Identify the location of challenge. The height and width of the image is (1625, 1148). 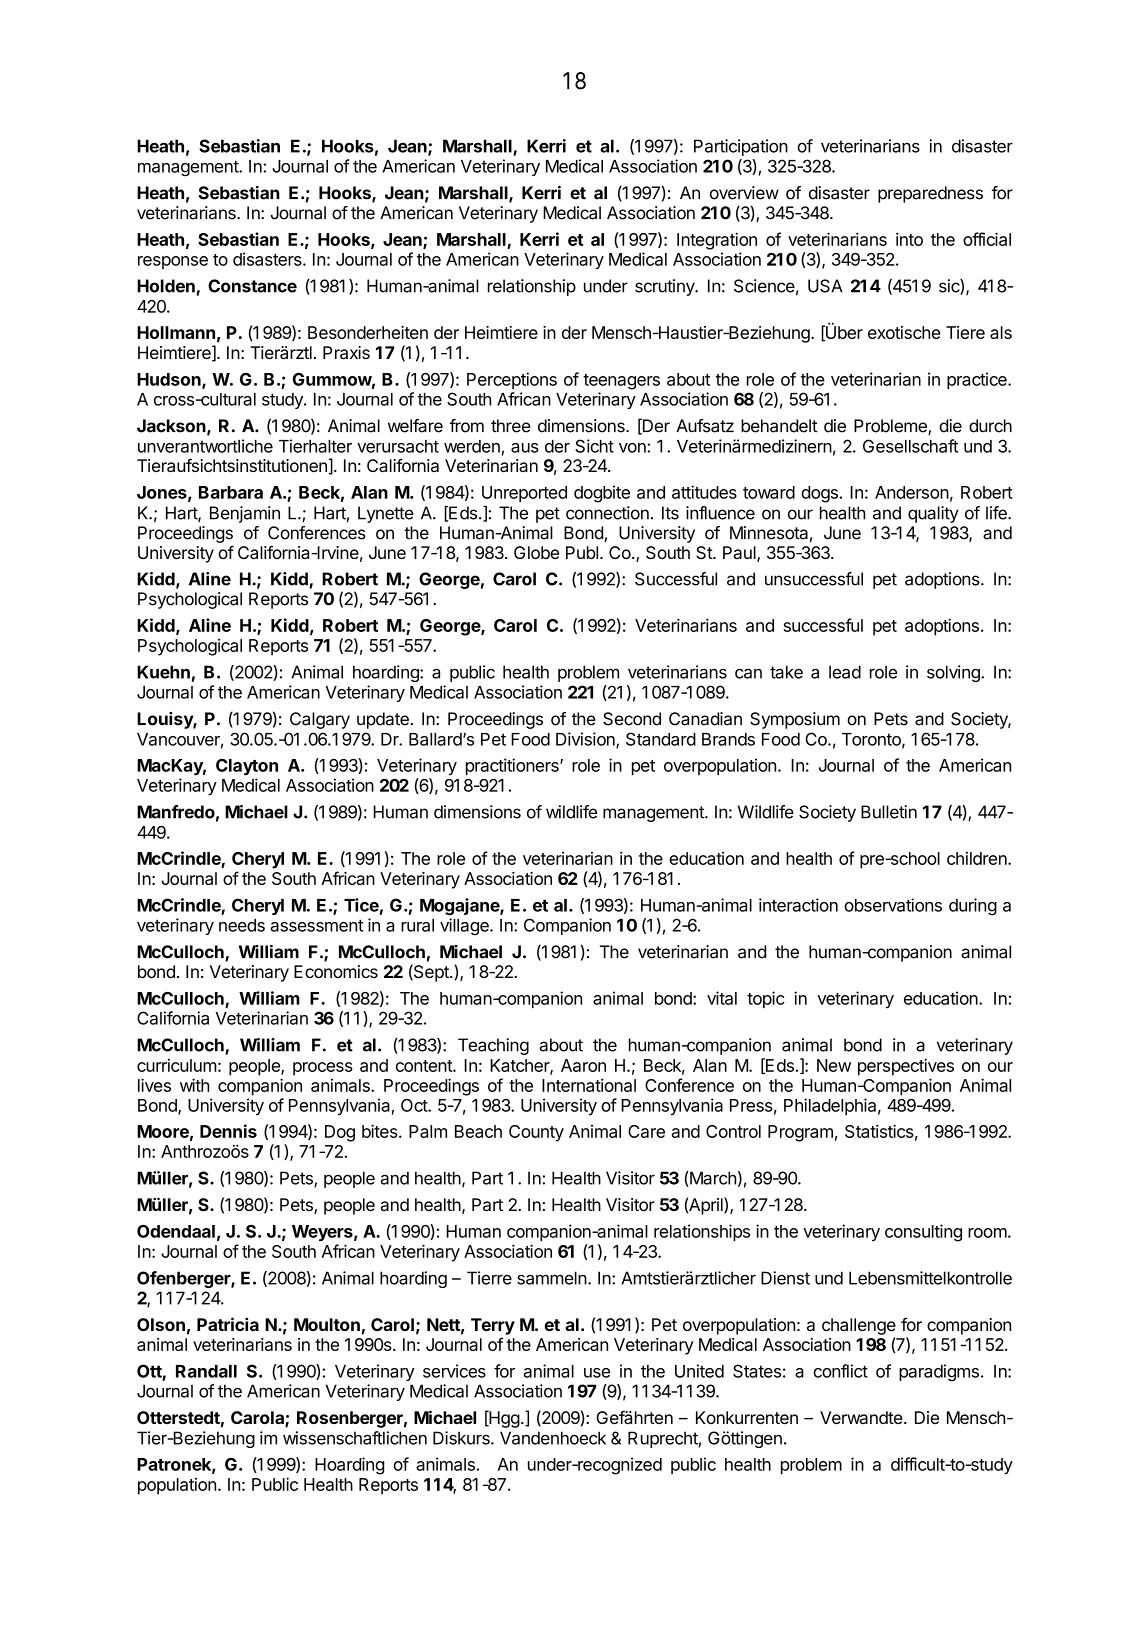
(859, 1326).
